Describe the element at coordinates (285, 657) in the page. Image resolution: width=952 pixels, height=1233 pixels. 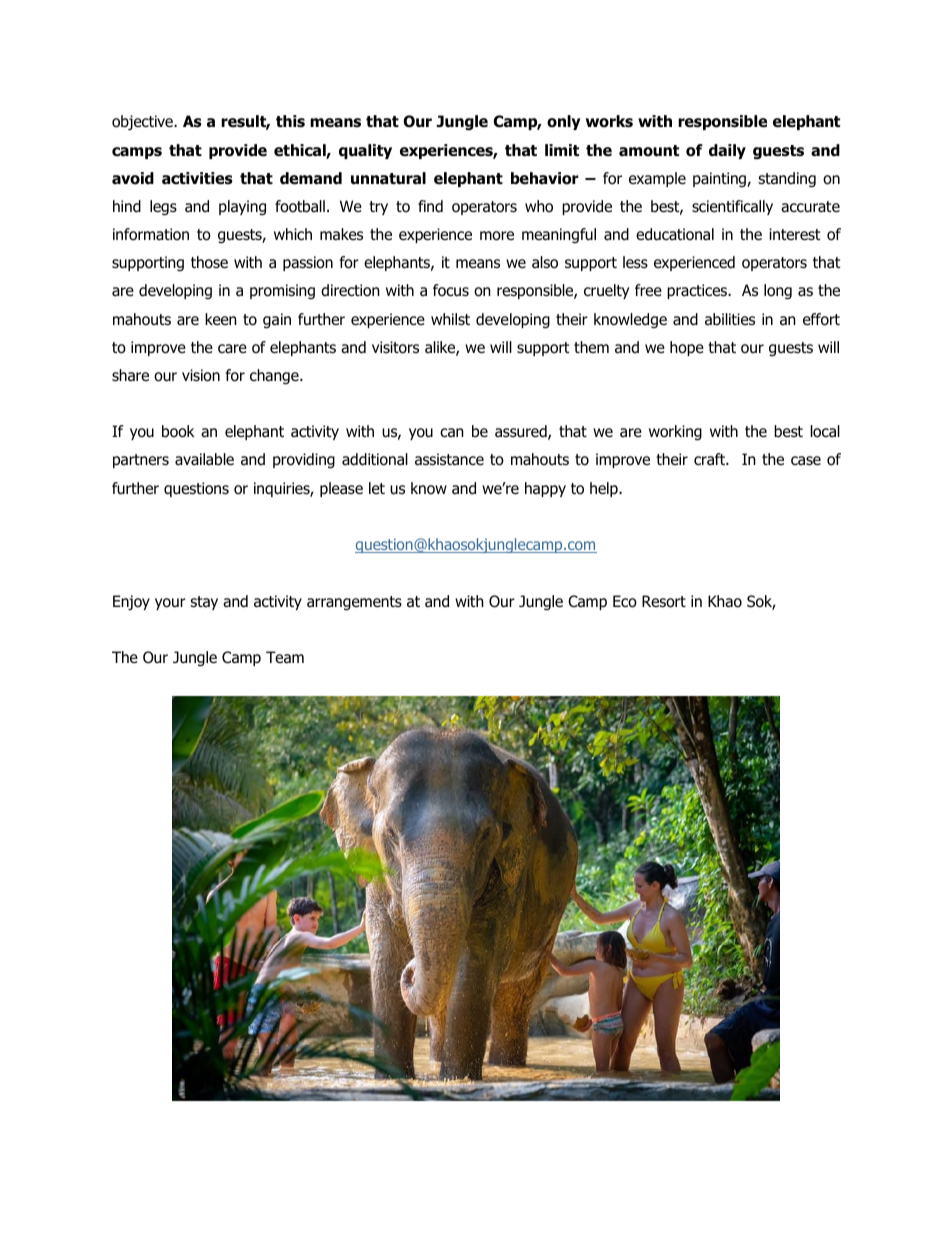
I see `Team` at that location.
